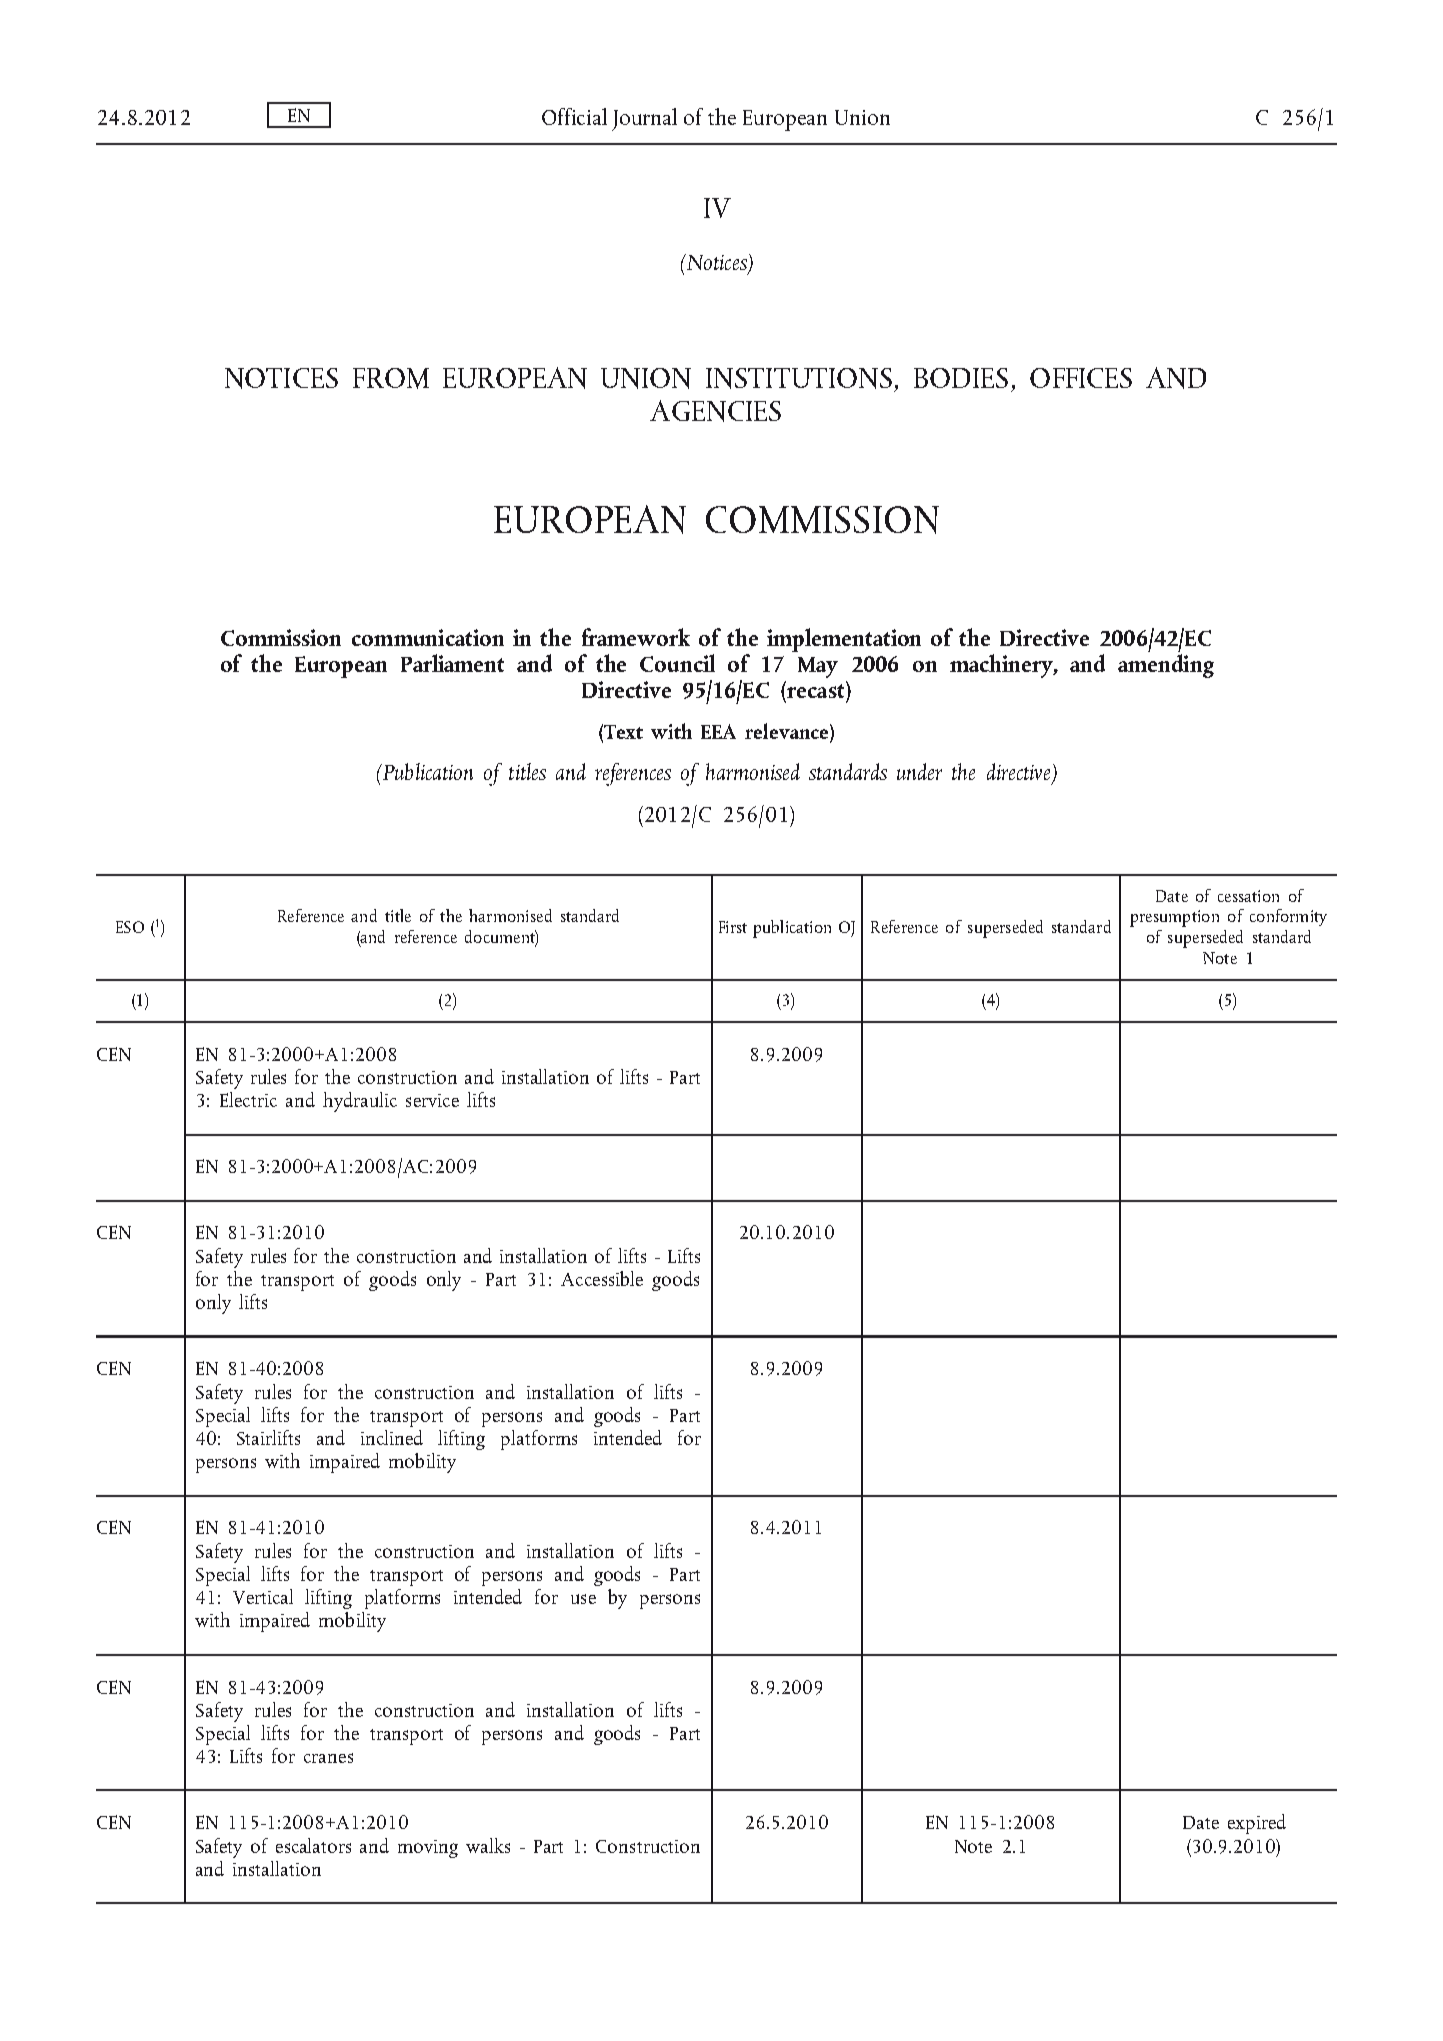 This screenshot has width=1443, height=2041. Describe the element at coordinates (248, 1099) in the screenshot. I see `Electric` at that location.
